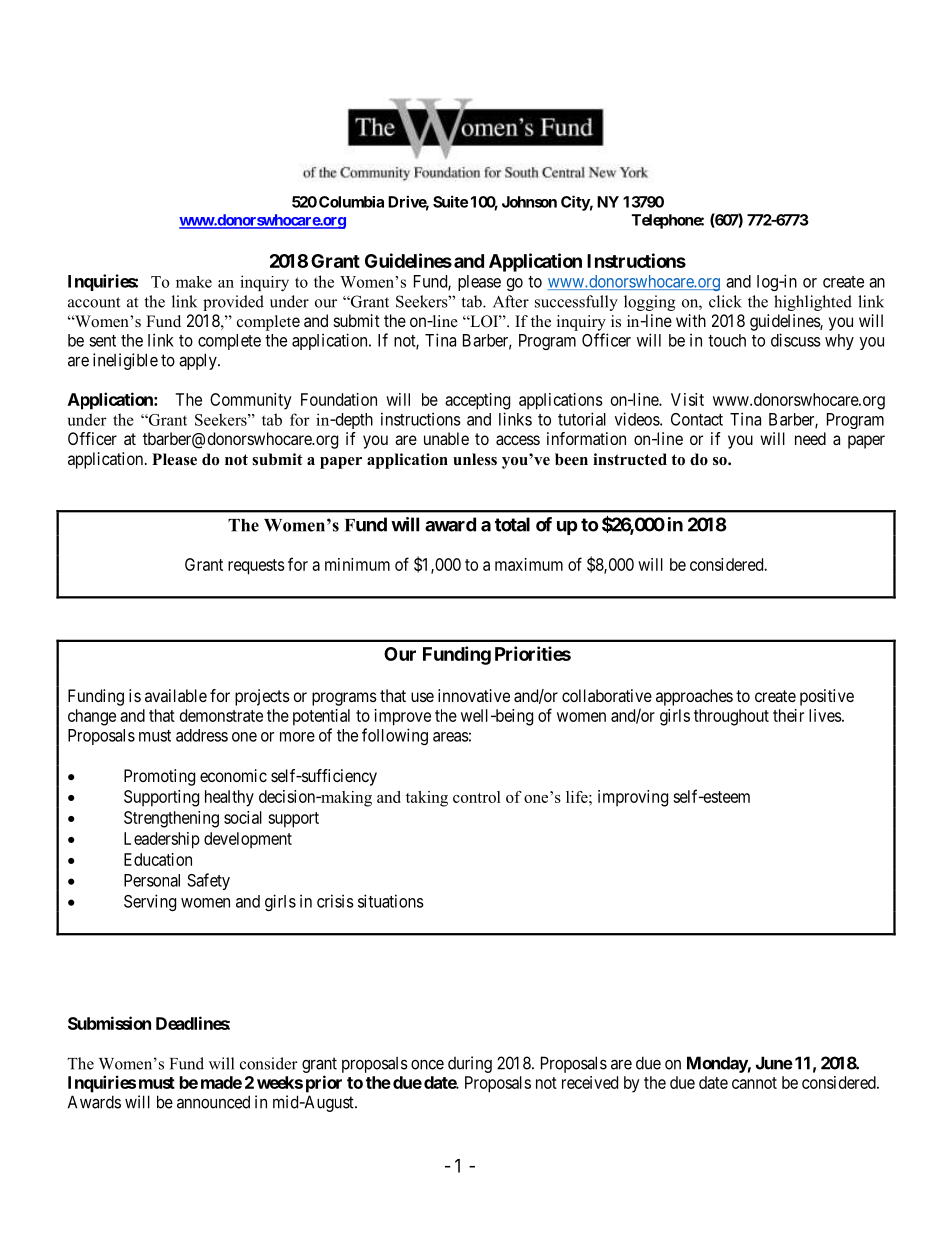  I want to click on Johnson, so click(529, 202).
